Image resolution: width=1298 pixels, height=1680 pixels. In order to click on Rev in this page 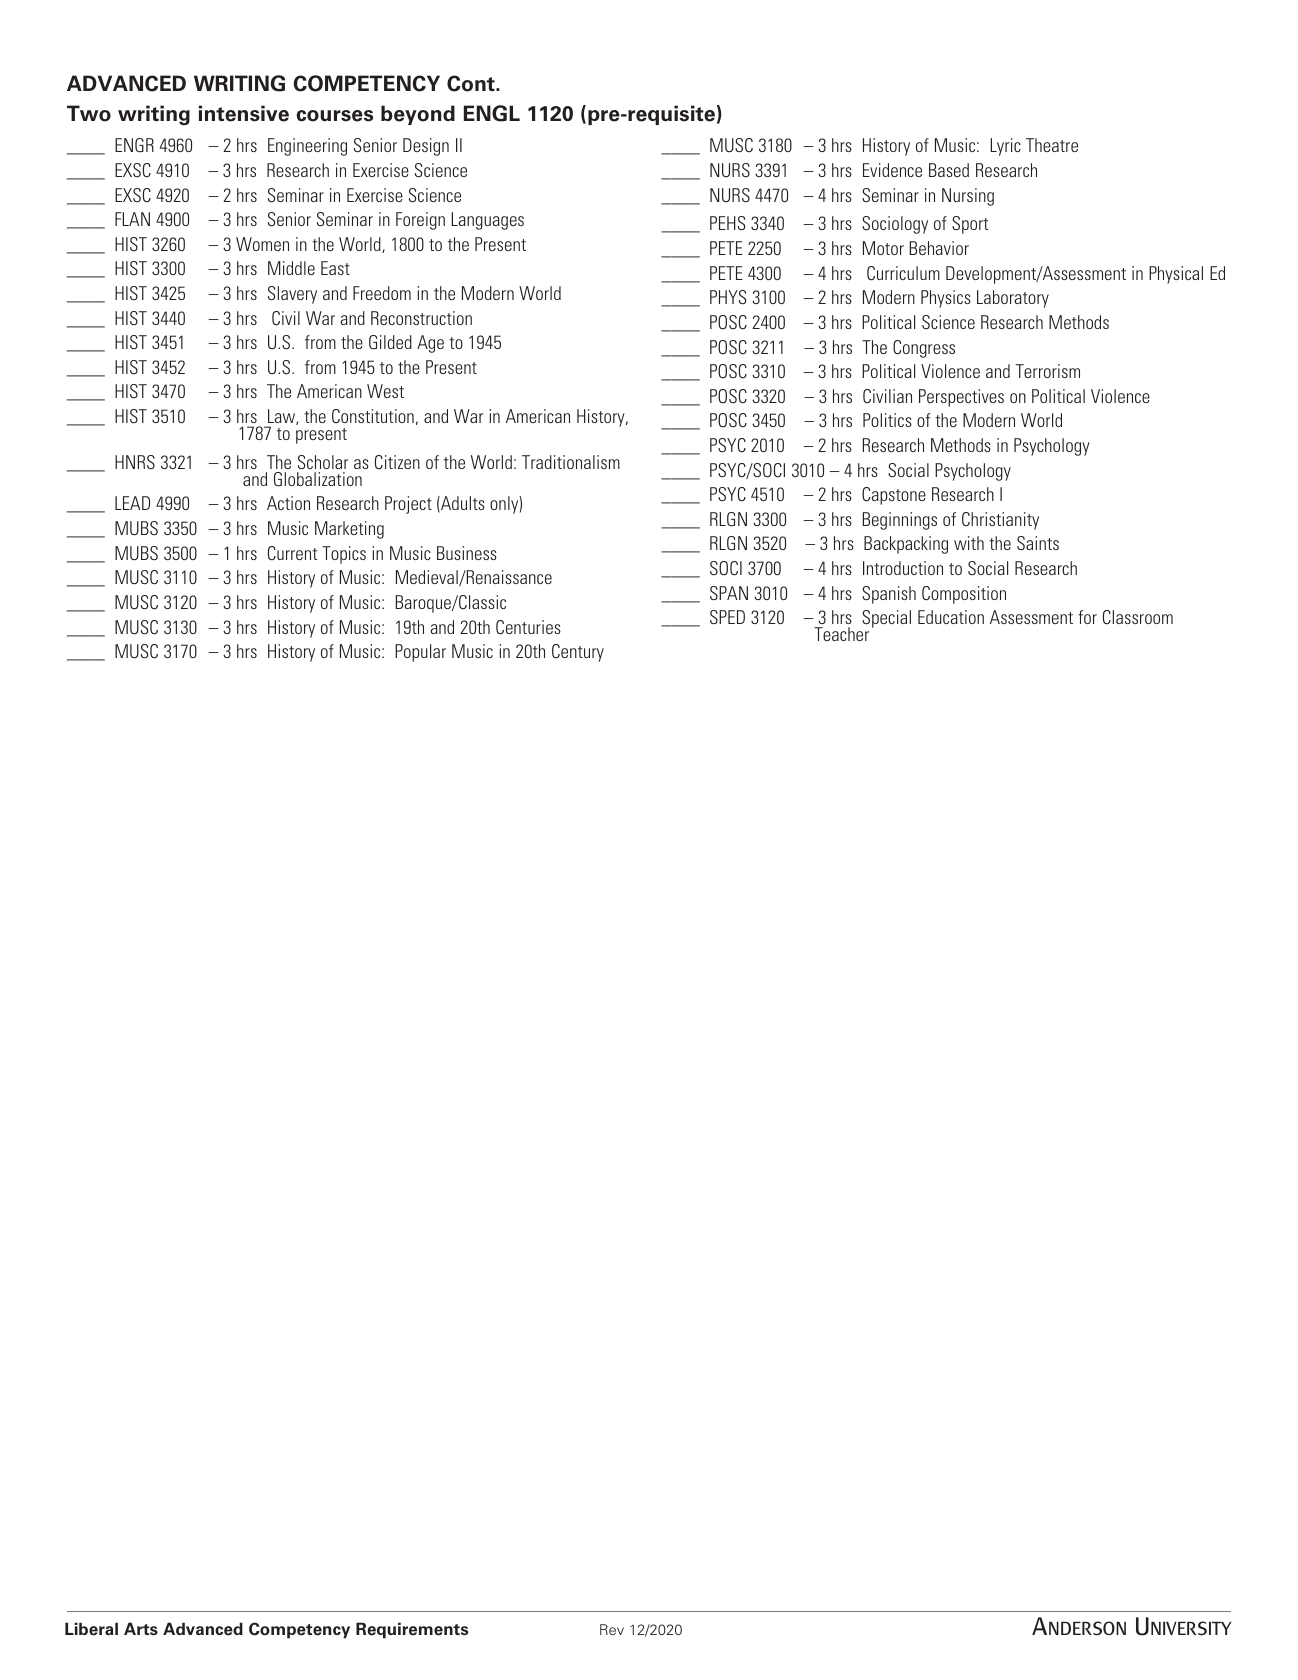, I will do `click(612, 1629)`.
